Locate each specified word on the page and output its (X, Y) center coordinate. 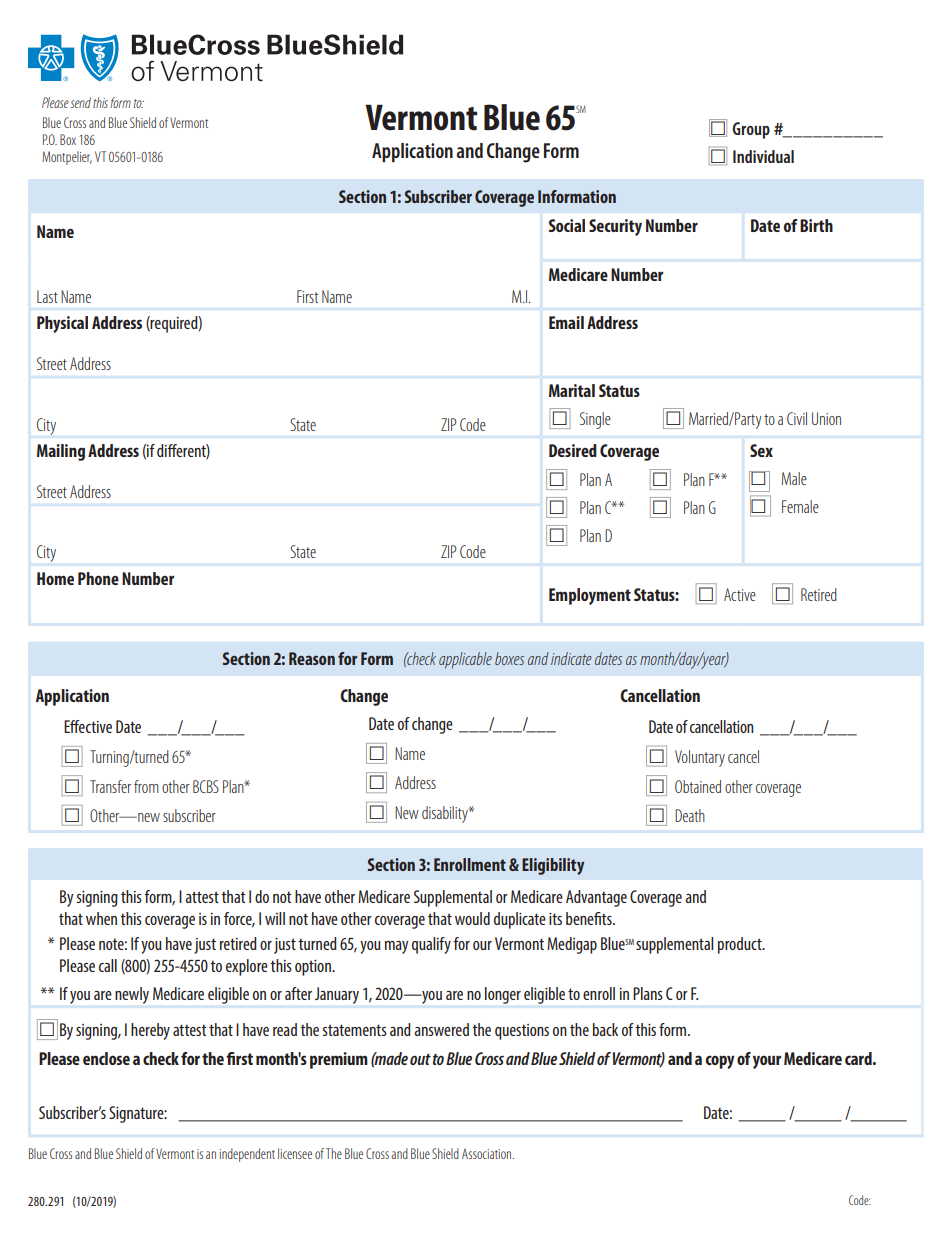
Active (740, 594)
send (80, 102)
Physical (62, 324)
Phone (98, 578)
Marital (572, 390)
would (472, 918)
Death (690, 815)
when (101, 918)
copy (720, 1062)
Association (488, 1153)
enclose (106, 1058)
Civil (797, 418)
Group (751, 130)
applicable (465, 660)
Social (567, 225)
